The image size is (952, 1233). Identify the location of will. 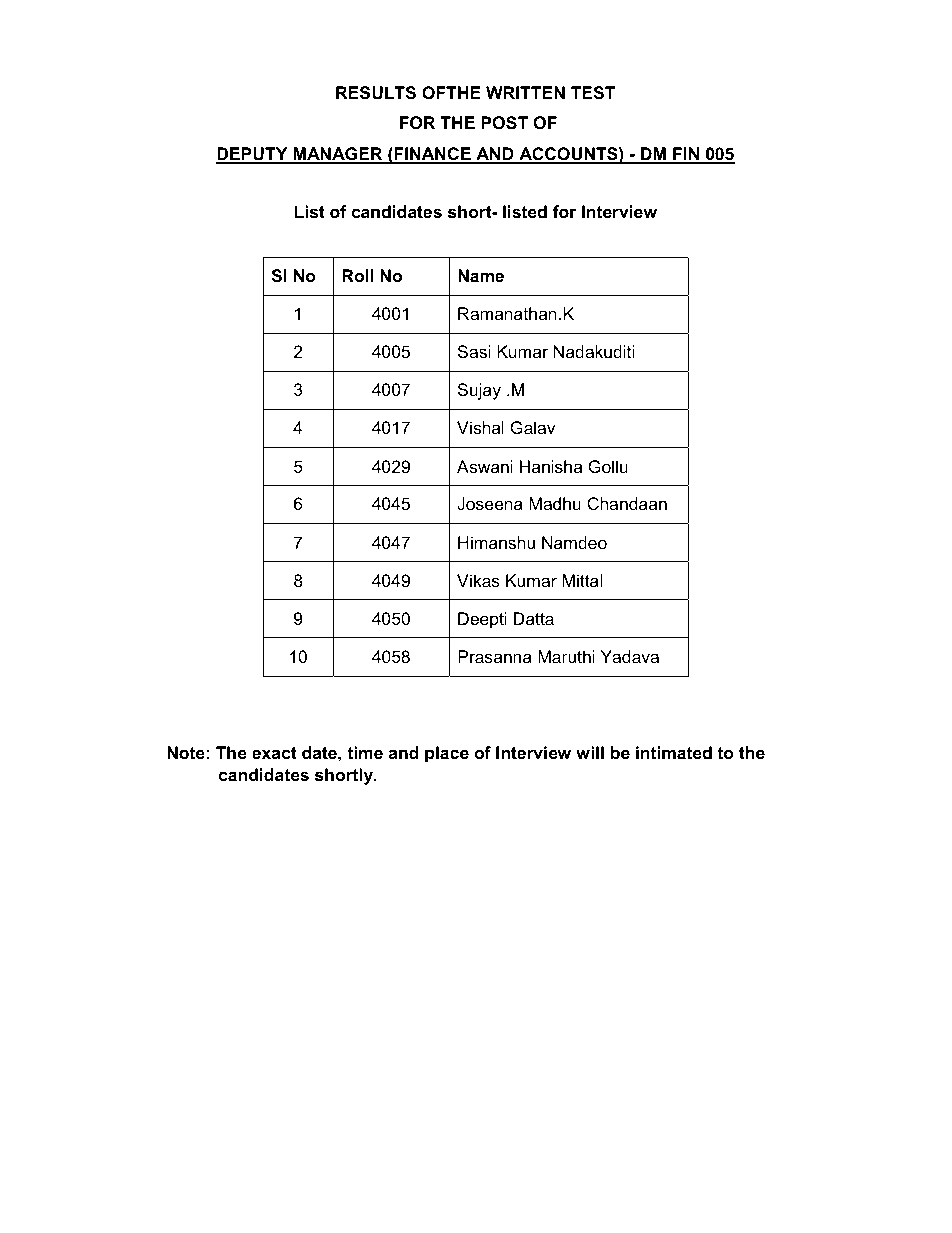
(590, 752).
